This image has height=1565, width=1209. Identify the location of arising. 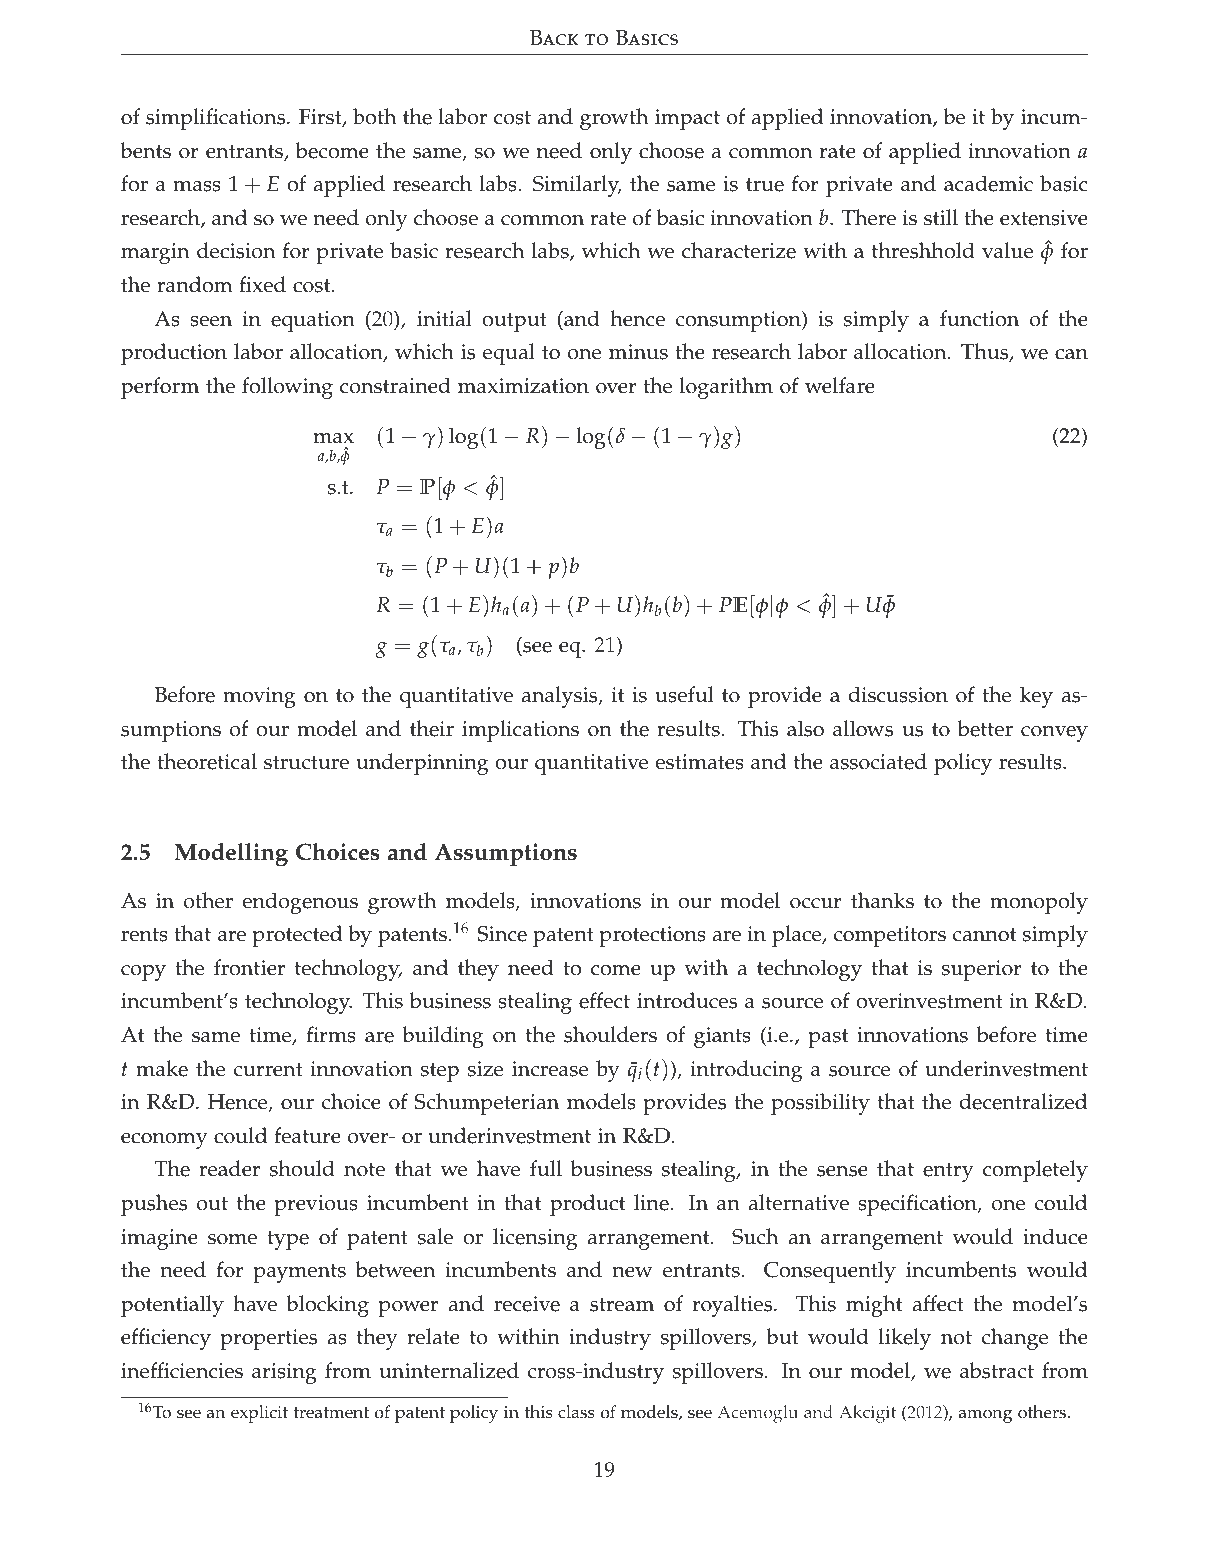
(284, 1373).
